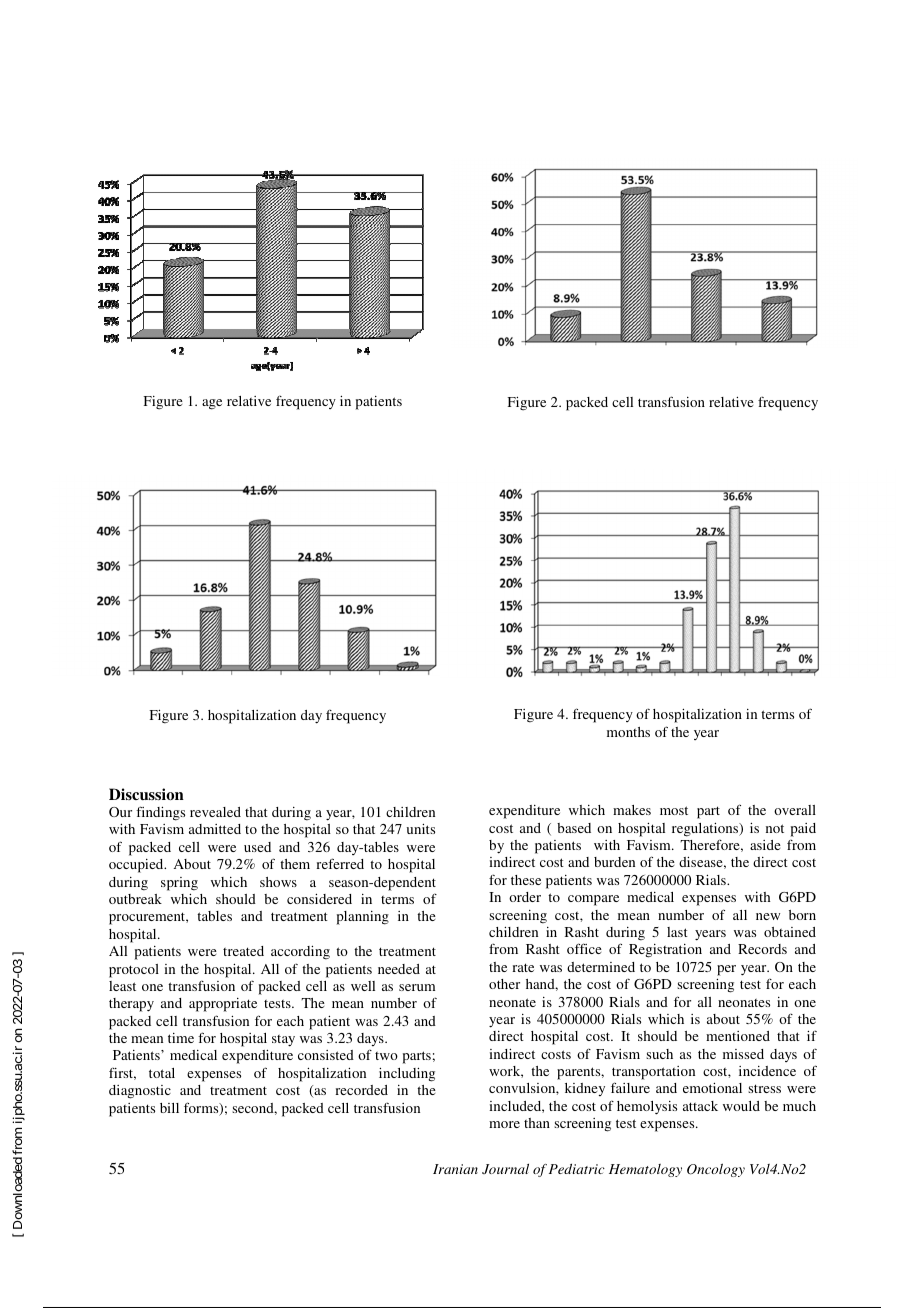 Image resolution: width=924 pixels, height=1308 pixels. I want to click on bill, so click(169, 1108).
